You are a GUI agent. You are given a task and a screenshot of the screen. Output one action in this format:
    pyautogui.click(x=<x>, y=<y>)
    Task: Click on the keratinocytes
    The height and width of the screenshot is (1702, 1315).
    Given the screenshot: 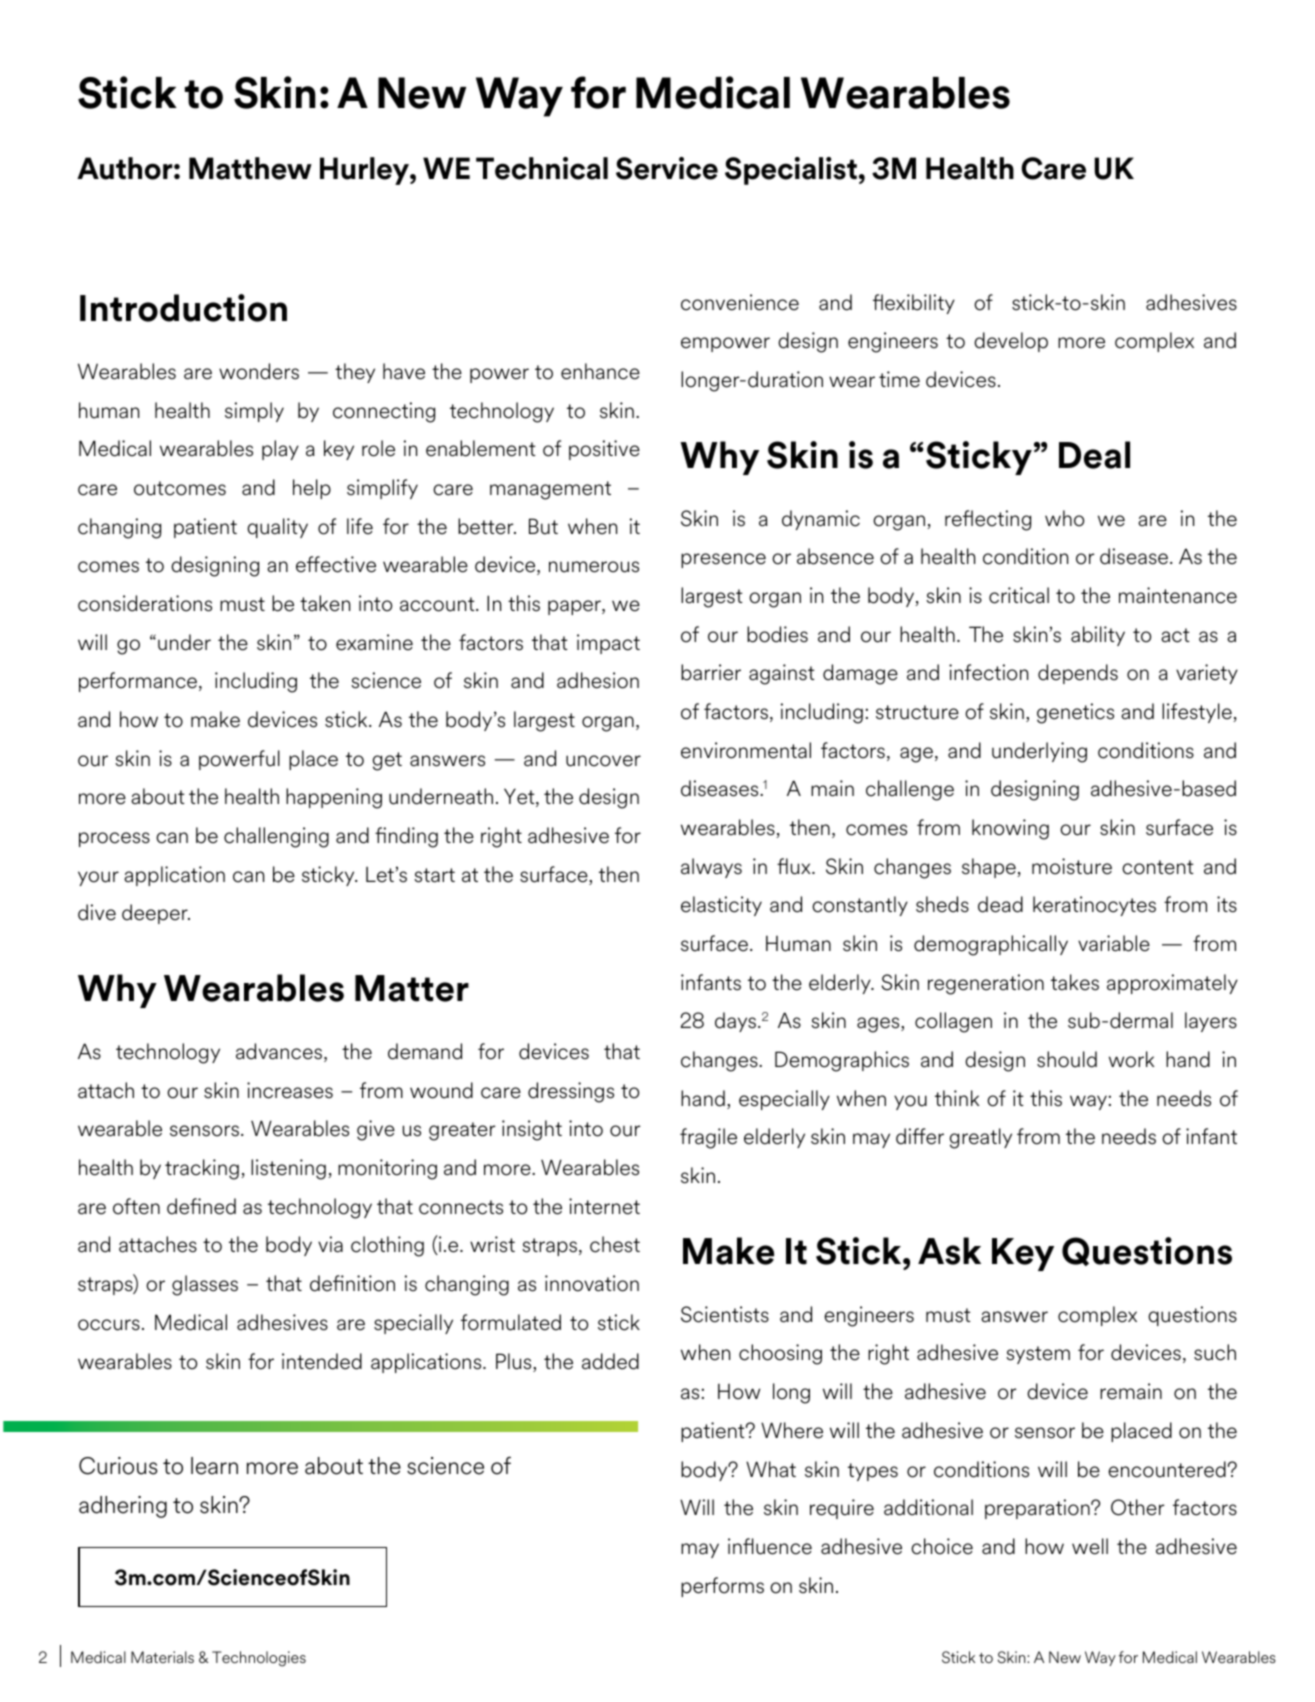 What is the action you would take?
    pyautogui.click(x=1094, y=906)
